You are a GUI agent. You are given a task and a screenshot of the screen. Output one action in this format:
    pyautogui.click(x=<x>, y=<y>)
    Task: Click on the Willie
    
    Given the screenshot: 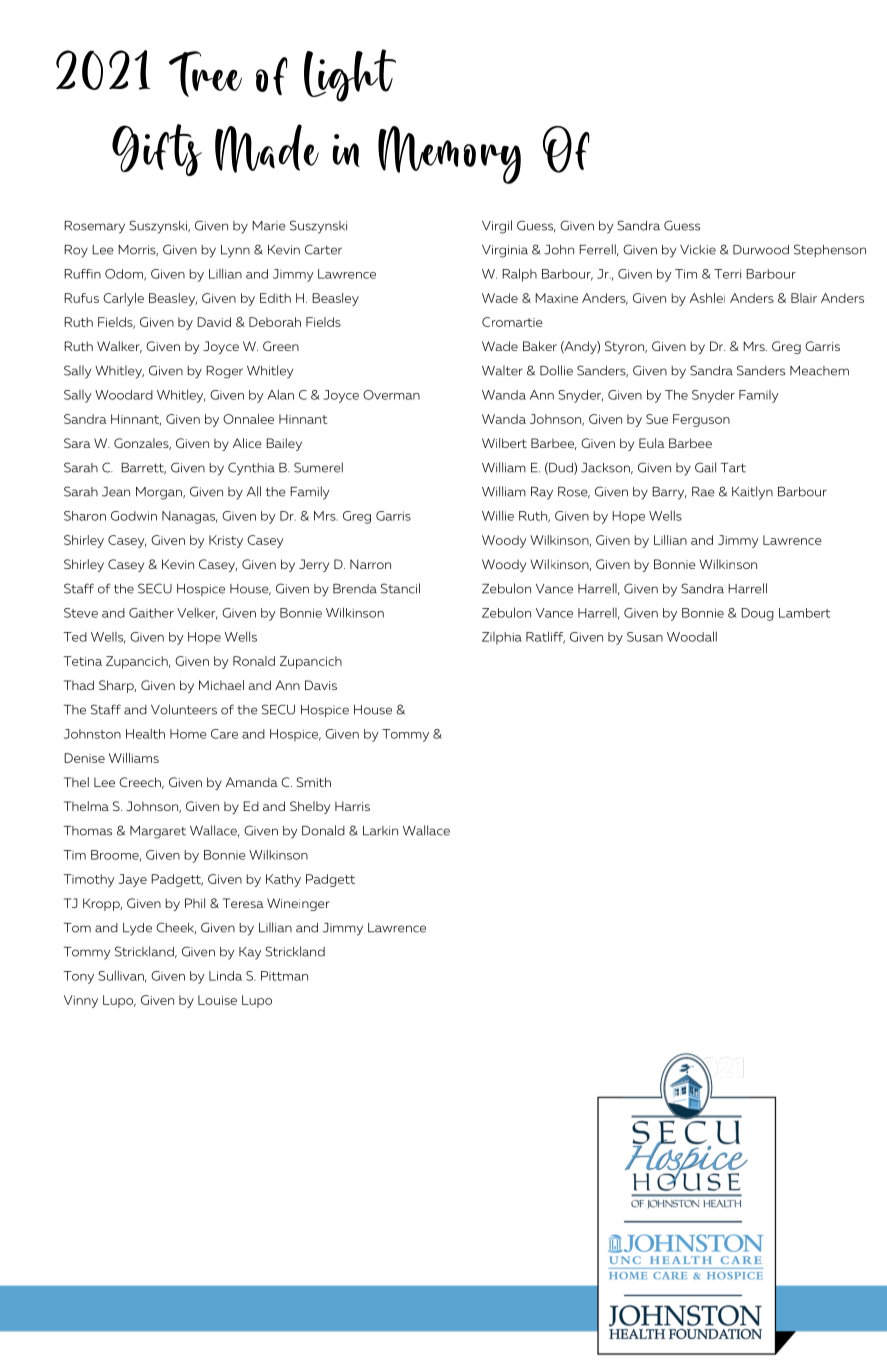 What is the action you would take?
    pyautogui.click(x=498, y=515)
